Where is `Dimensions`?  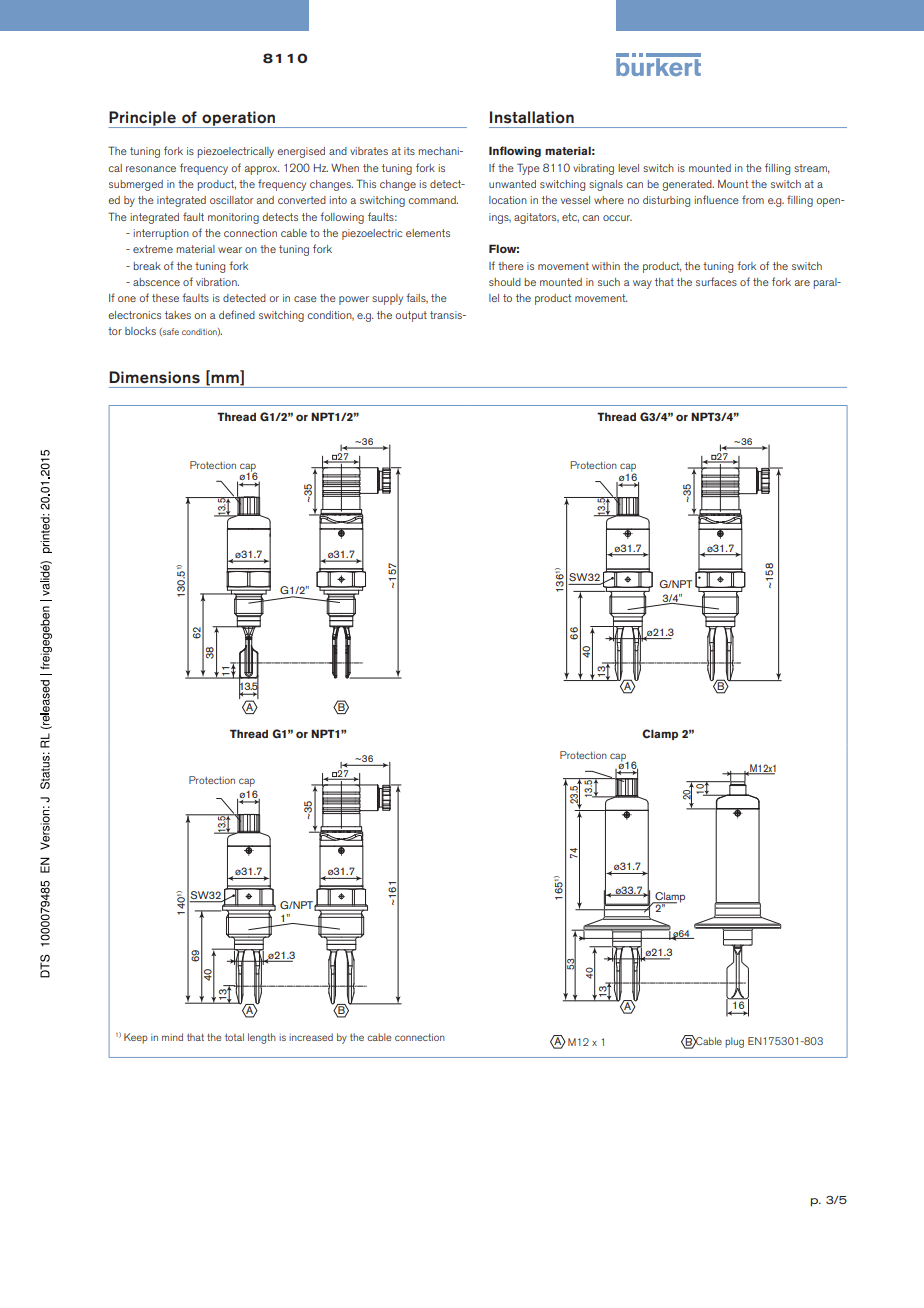 Dimensions is located at coordinates (154, 377).
